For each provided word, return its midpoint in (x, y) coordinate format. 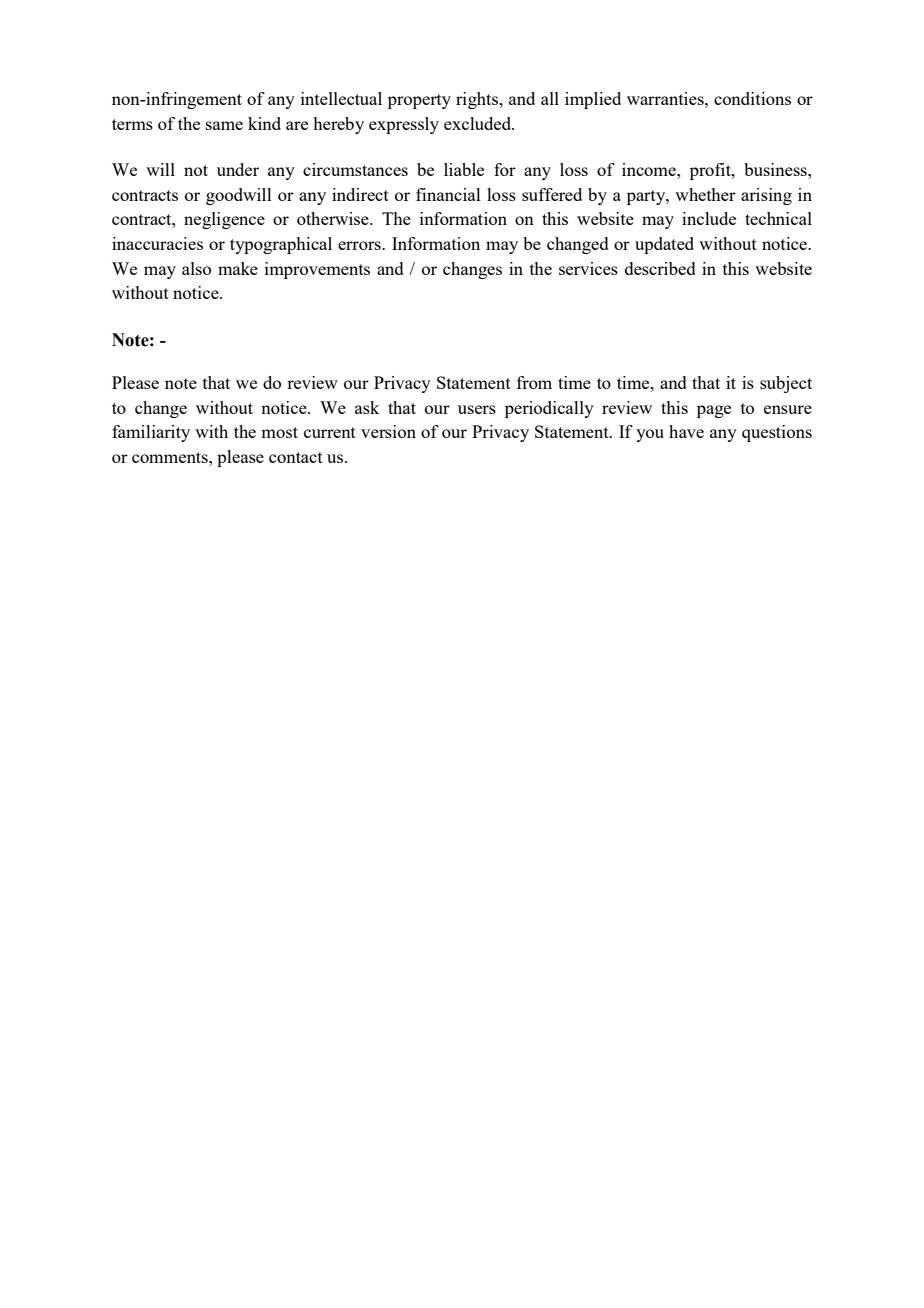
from (534, 382)
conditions (752, 98)
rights (478, 100)
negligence (224, 220)
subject (786, 384)
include (709, 218)
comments (171, 457)
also (196, 268)
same (224, 125)
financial (448, 194)
